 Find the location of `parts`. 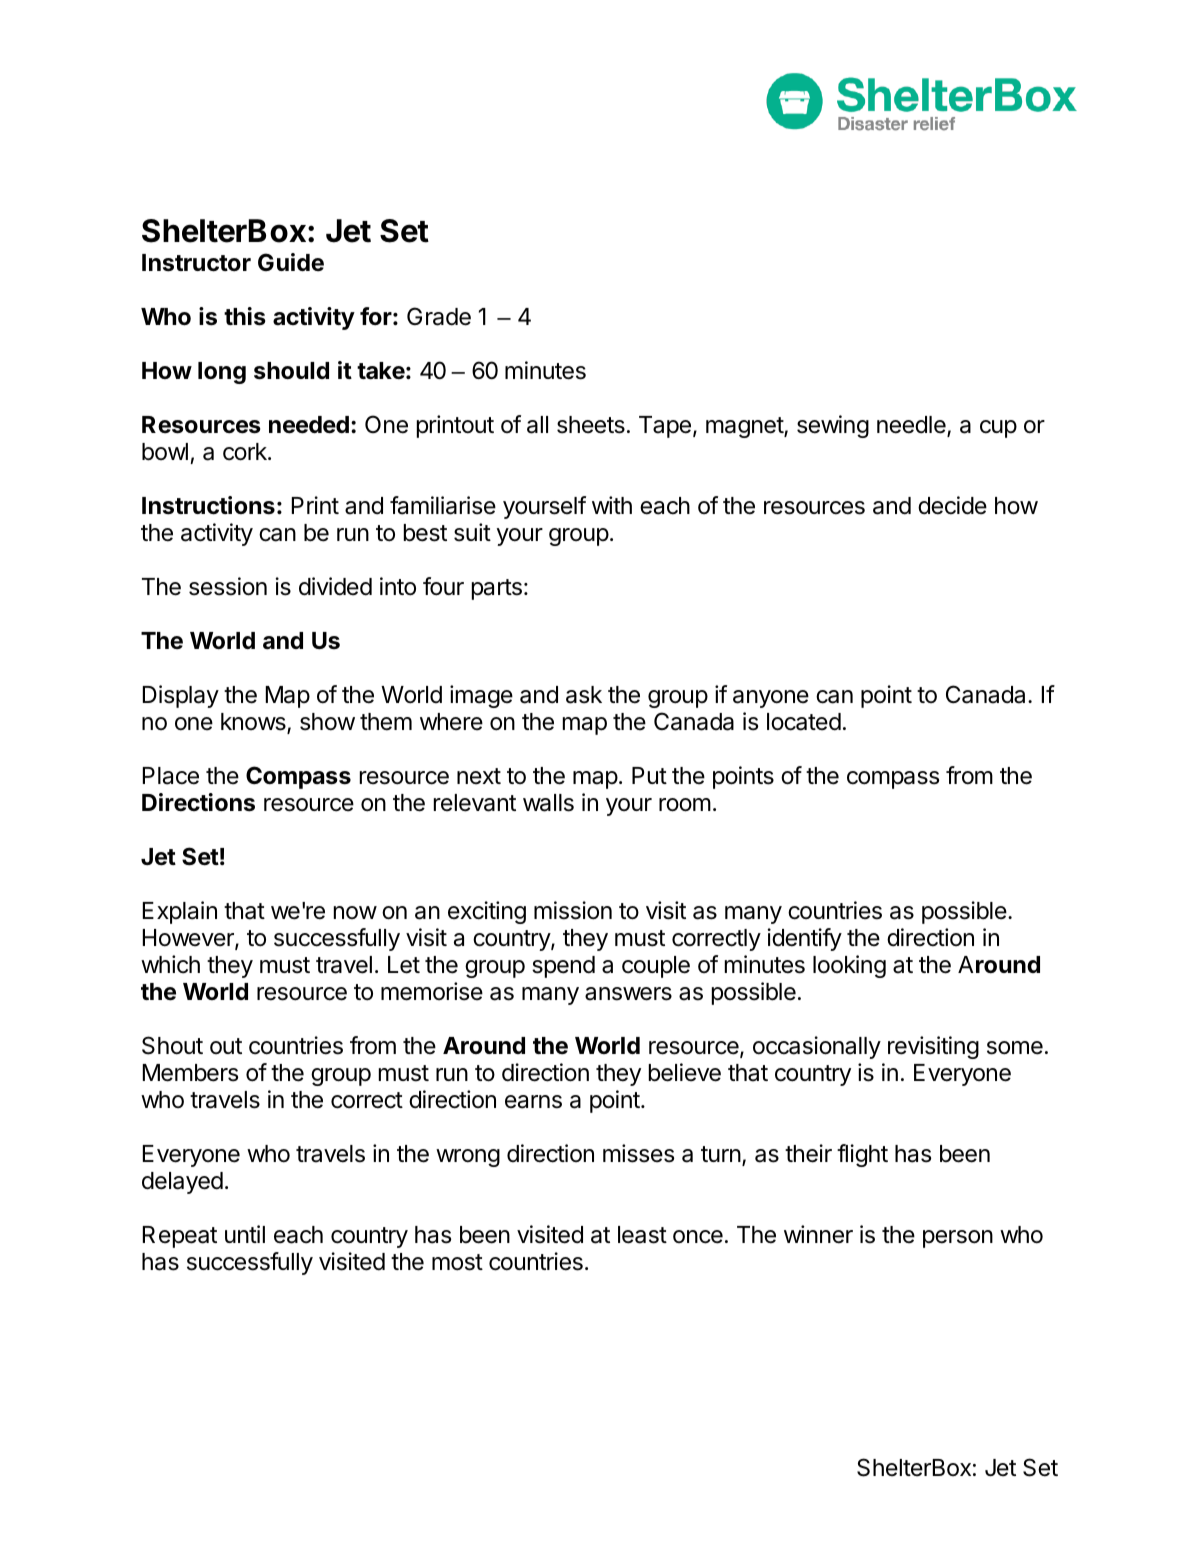

parts is located at coordinates (497, 589).
